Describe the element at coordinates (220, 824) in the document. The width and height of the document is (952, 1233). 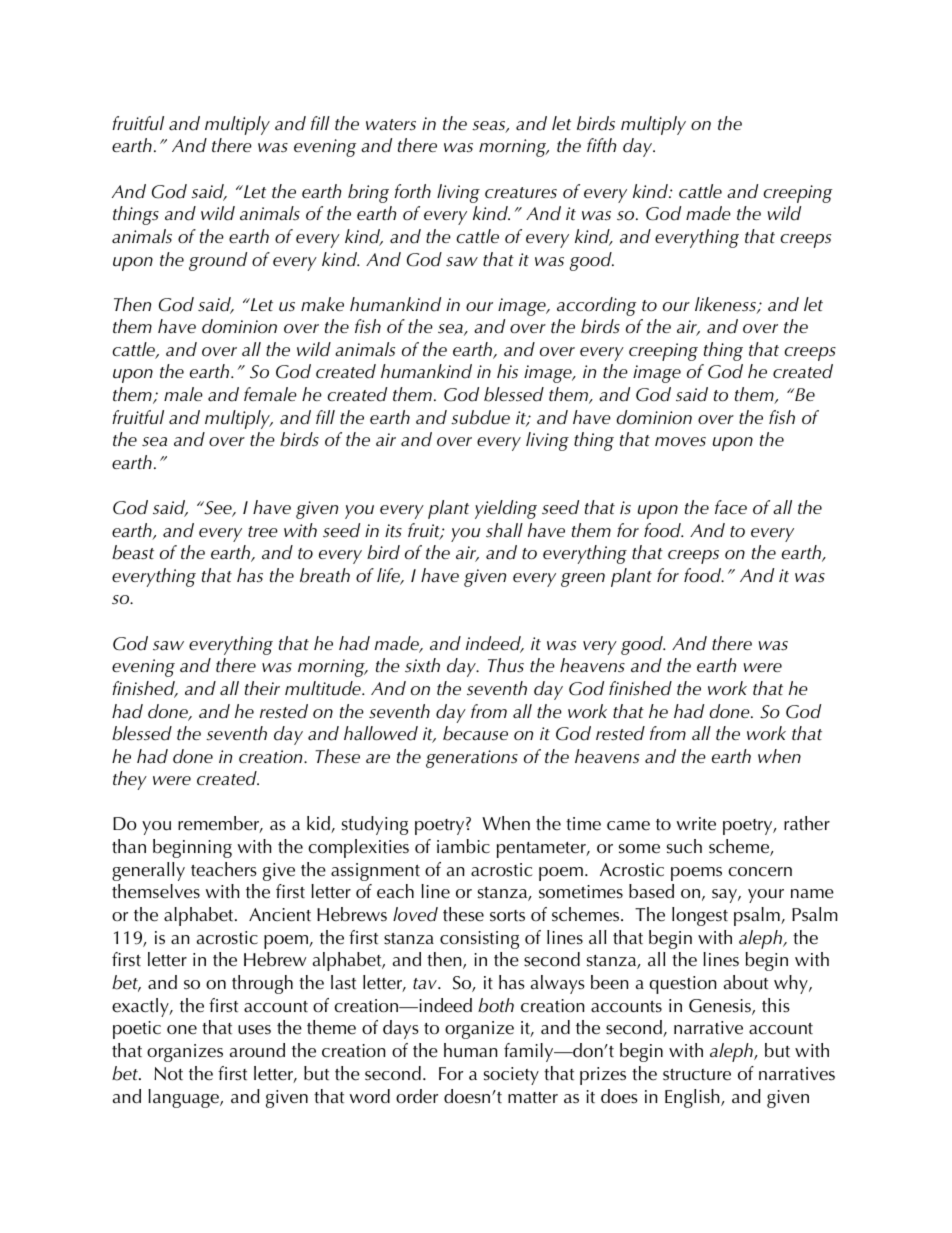
I see `remember` at that location.
